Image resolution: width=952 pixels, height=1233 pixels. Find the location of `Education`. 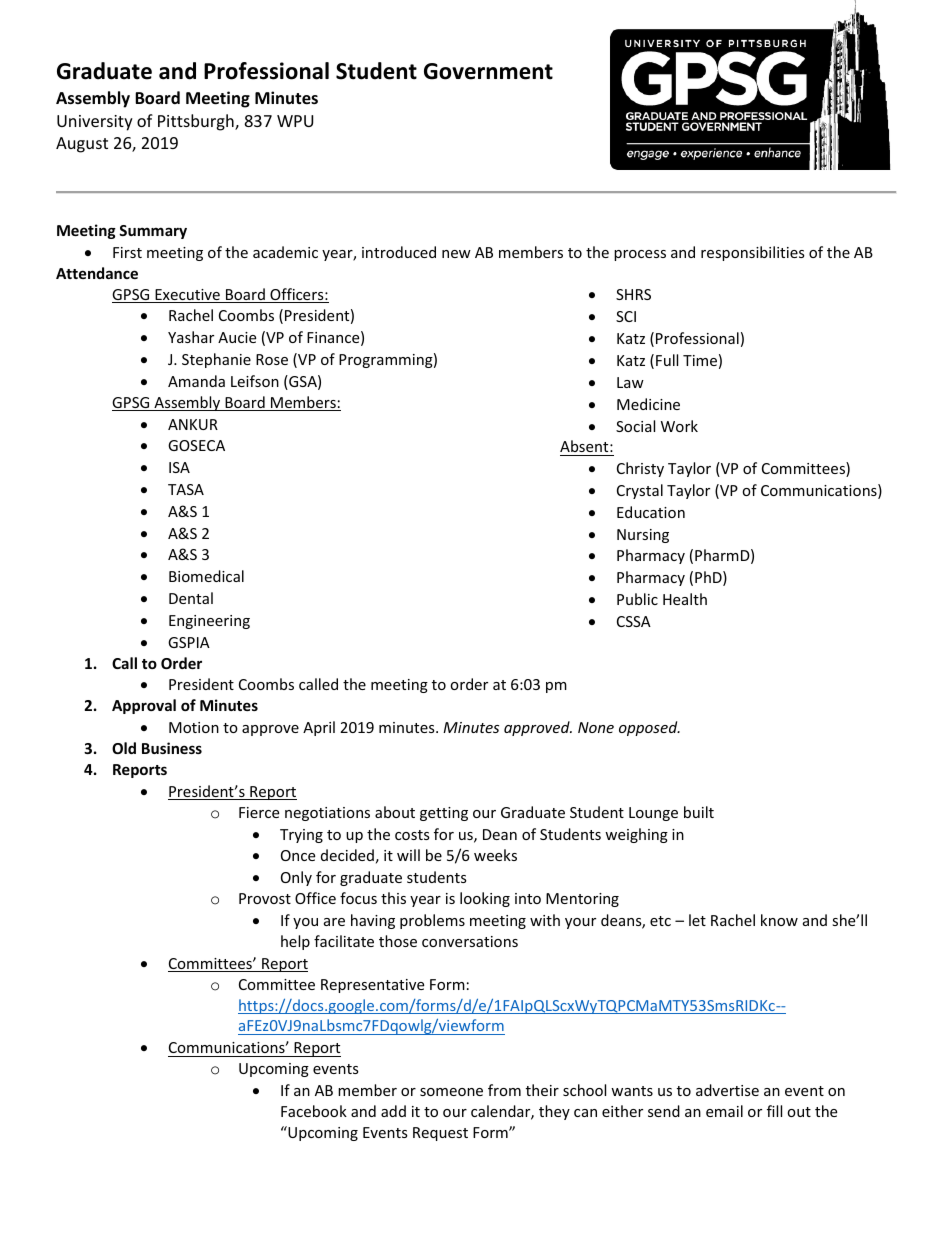

Education is located at coordinates (651, 512).
